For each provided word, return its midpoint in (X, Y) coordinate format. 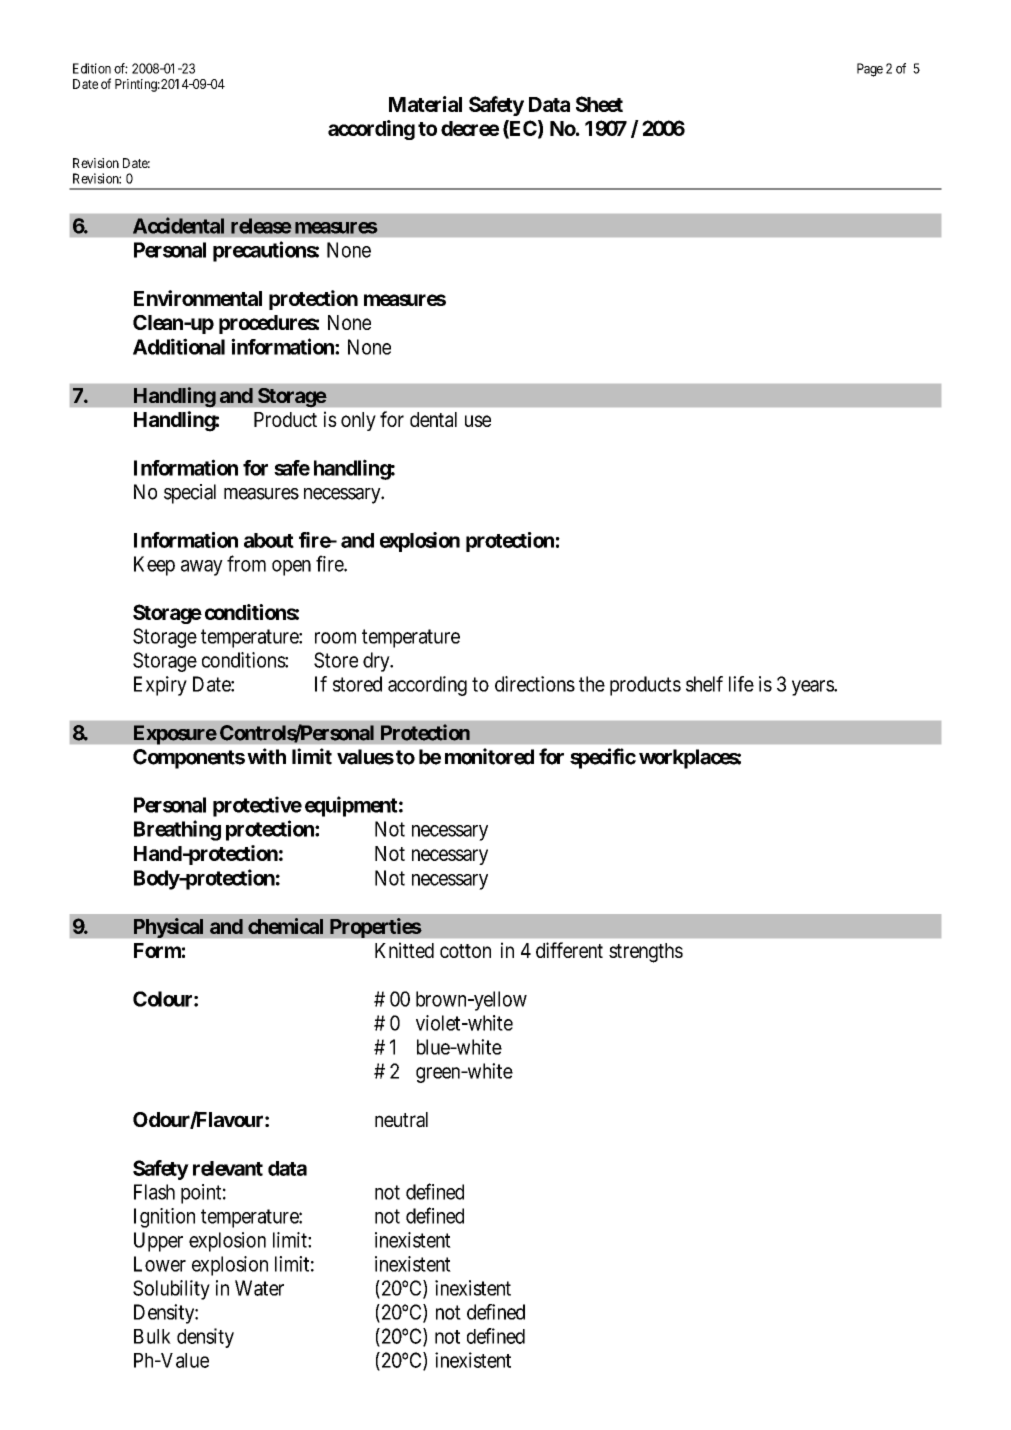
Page (870, 70)
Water (259, 1288)
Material (425, 104)
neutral (401, 1120)
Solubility (171, 1290)
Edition (92, 68)
